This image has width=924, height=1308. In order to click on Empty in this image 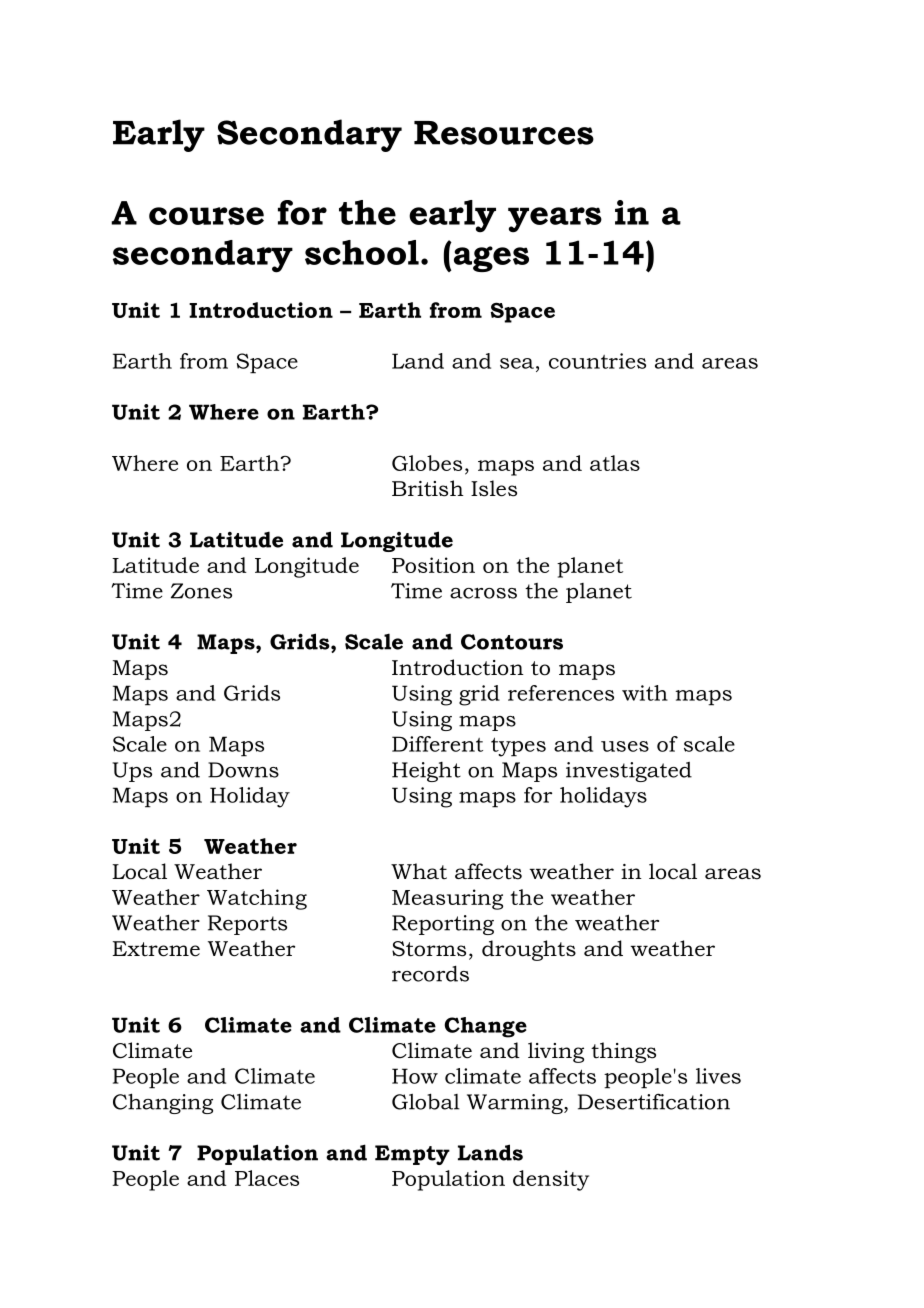, I will do `click(412, 1155)`.
